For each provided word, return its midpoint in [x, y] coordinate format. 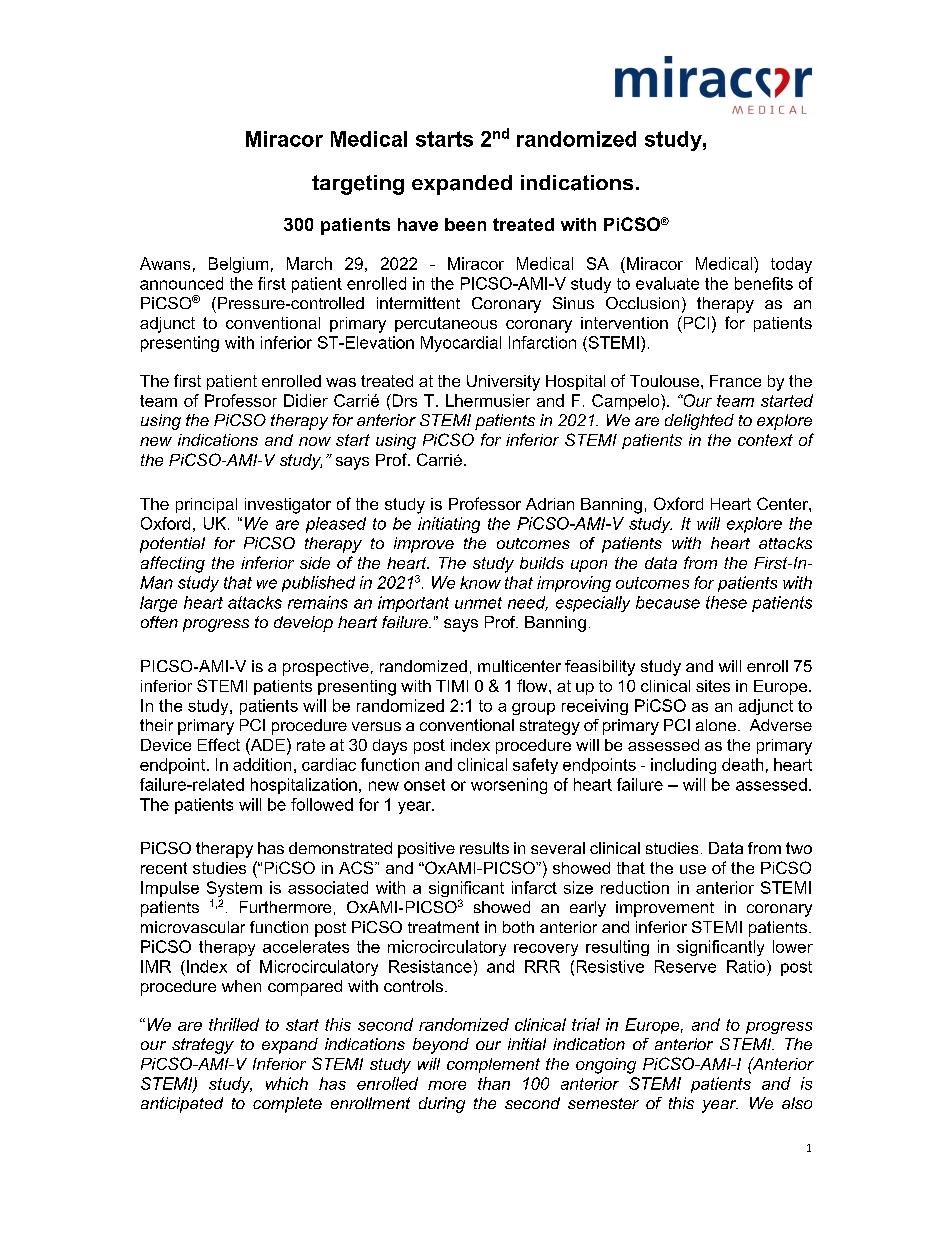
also [797, 1103]
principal [206, 505]
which [287, 1083]
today [791, 265]
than [494, 1083]
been [465, 224]
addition [262, 764]
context [765, 440]
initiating [449, 525]
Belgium [238, 265]
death [742, 764]
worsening [509, 786]
